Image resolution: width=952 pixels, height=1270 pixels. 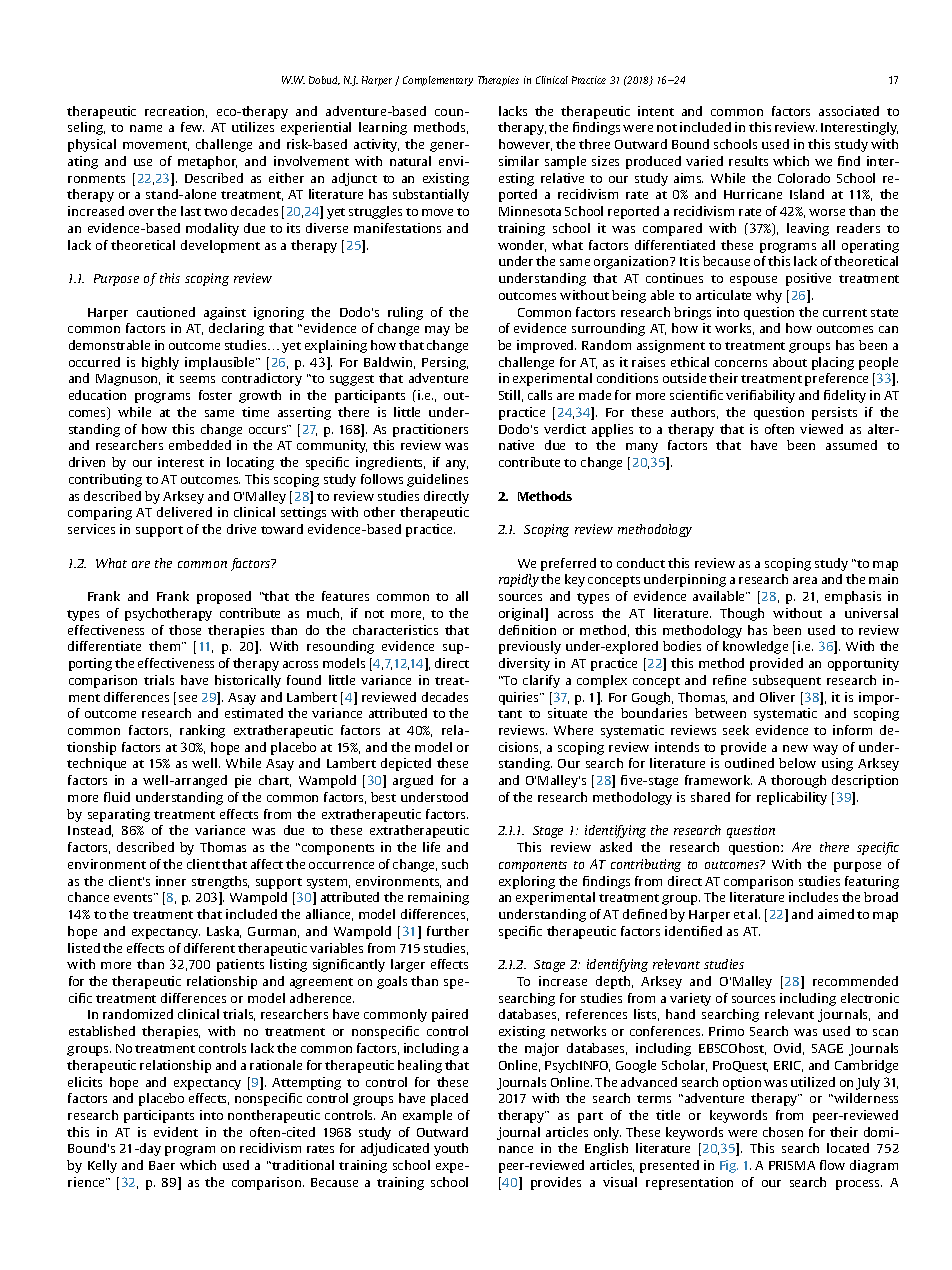 What do you see at coordinates (792, 1165) in the screenshot?
I see `PRISMA` at bounding box center [792, 1165].
